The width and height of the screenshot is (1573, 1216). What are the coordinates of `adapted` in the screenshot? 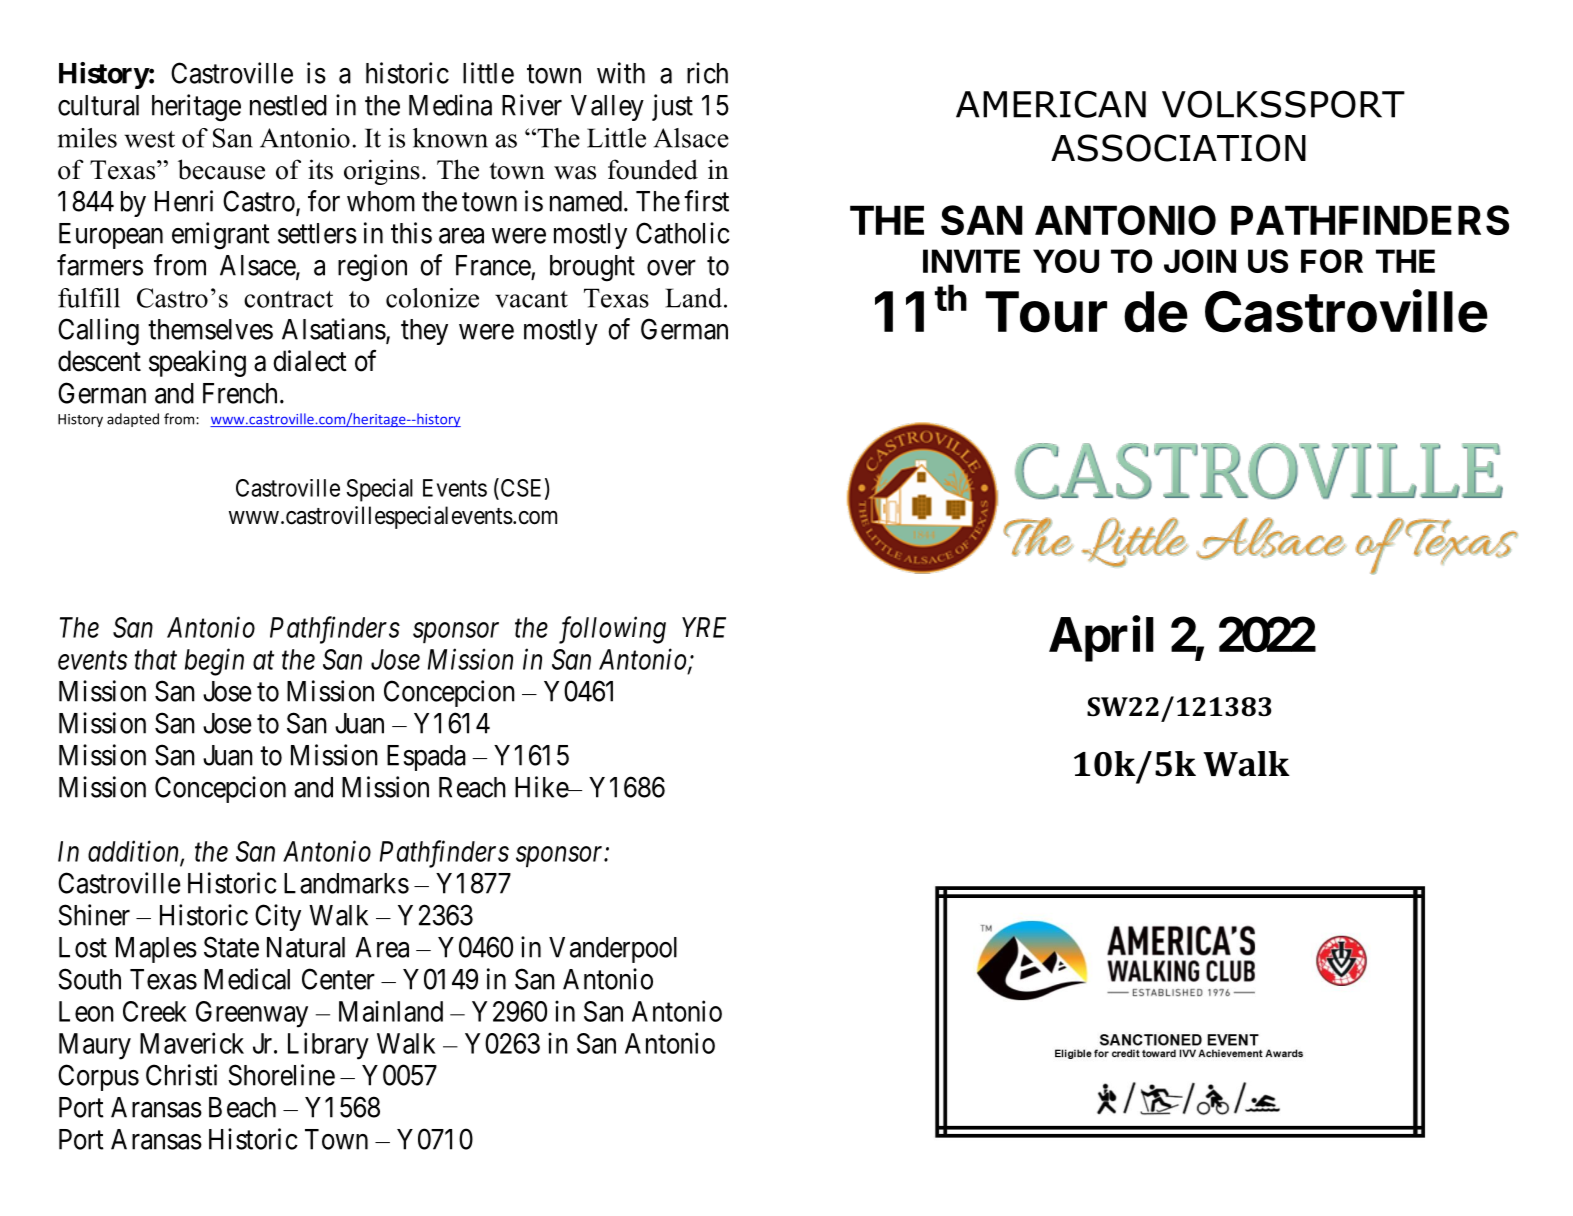 It's located at (133, 420).
